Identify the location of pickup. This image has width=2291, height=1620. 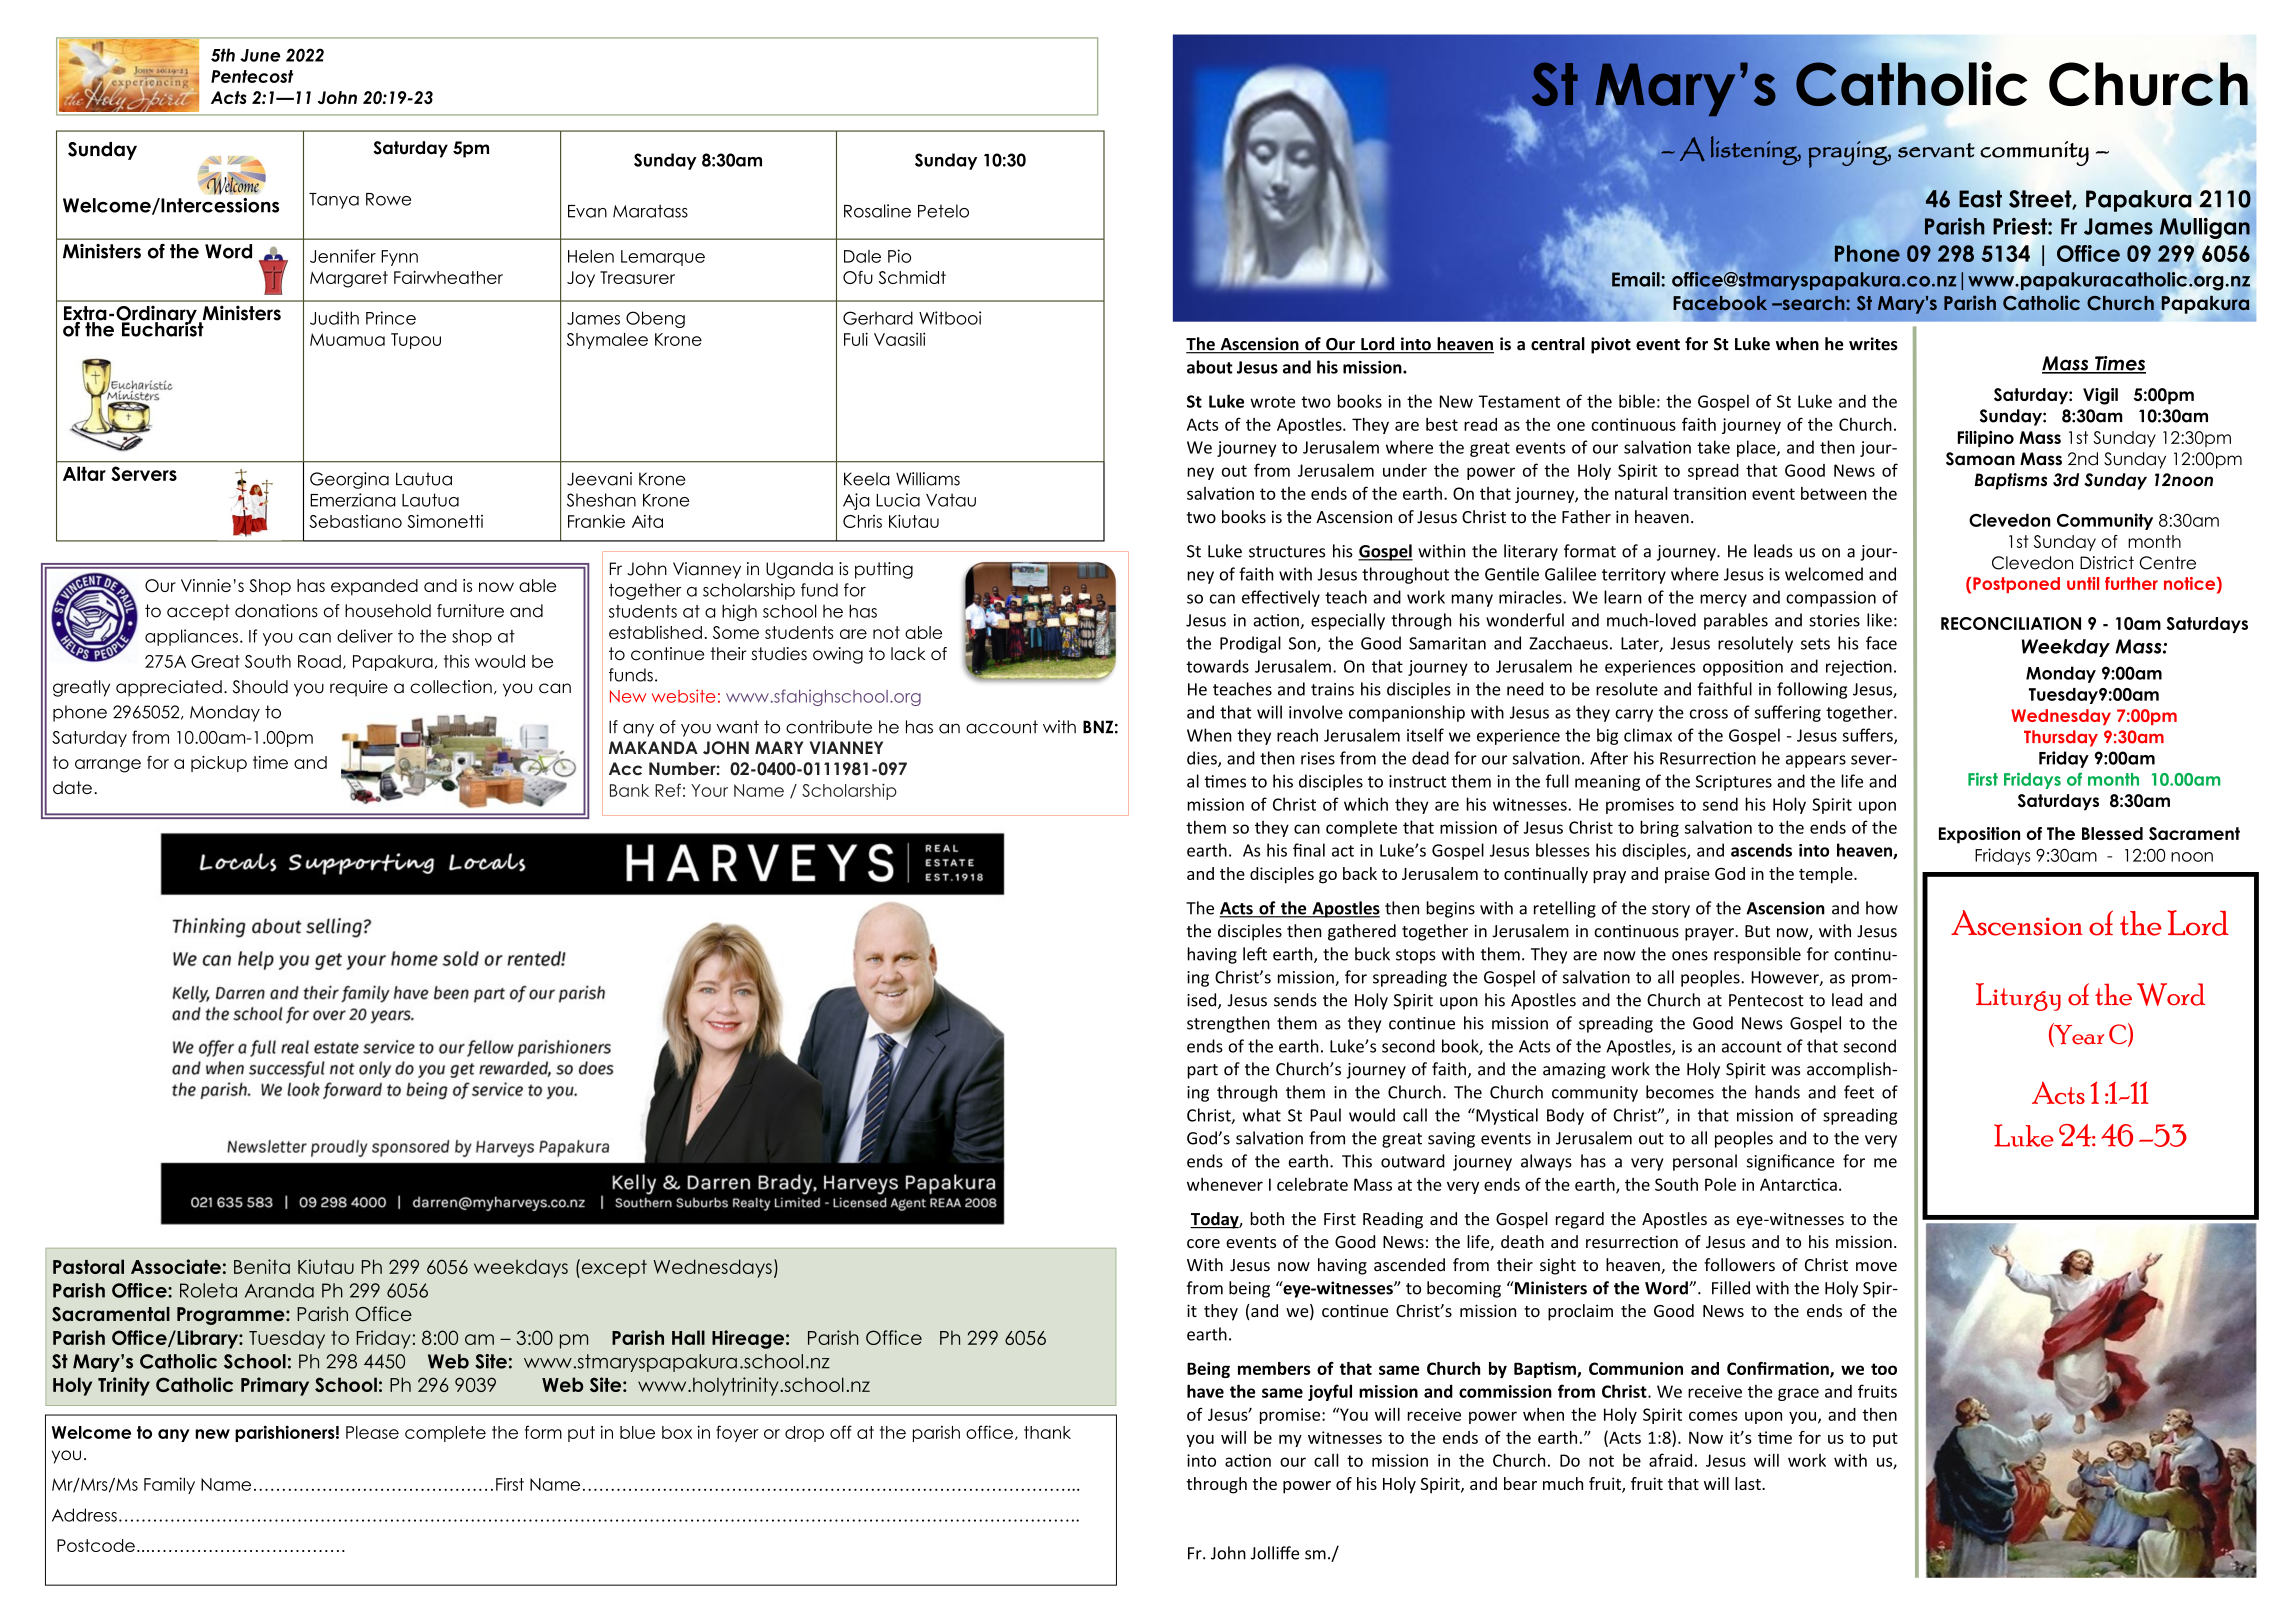
(219, 764).
